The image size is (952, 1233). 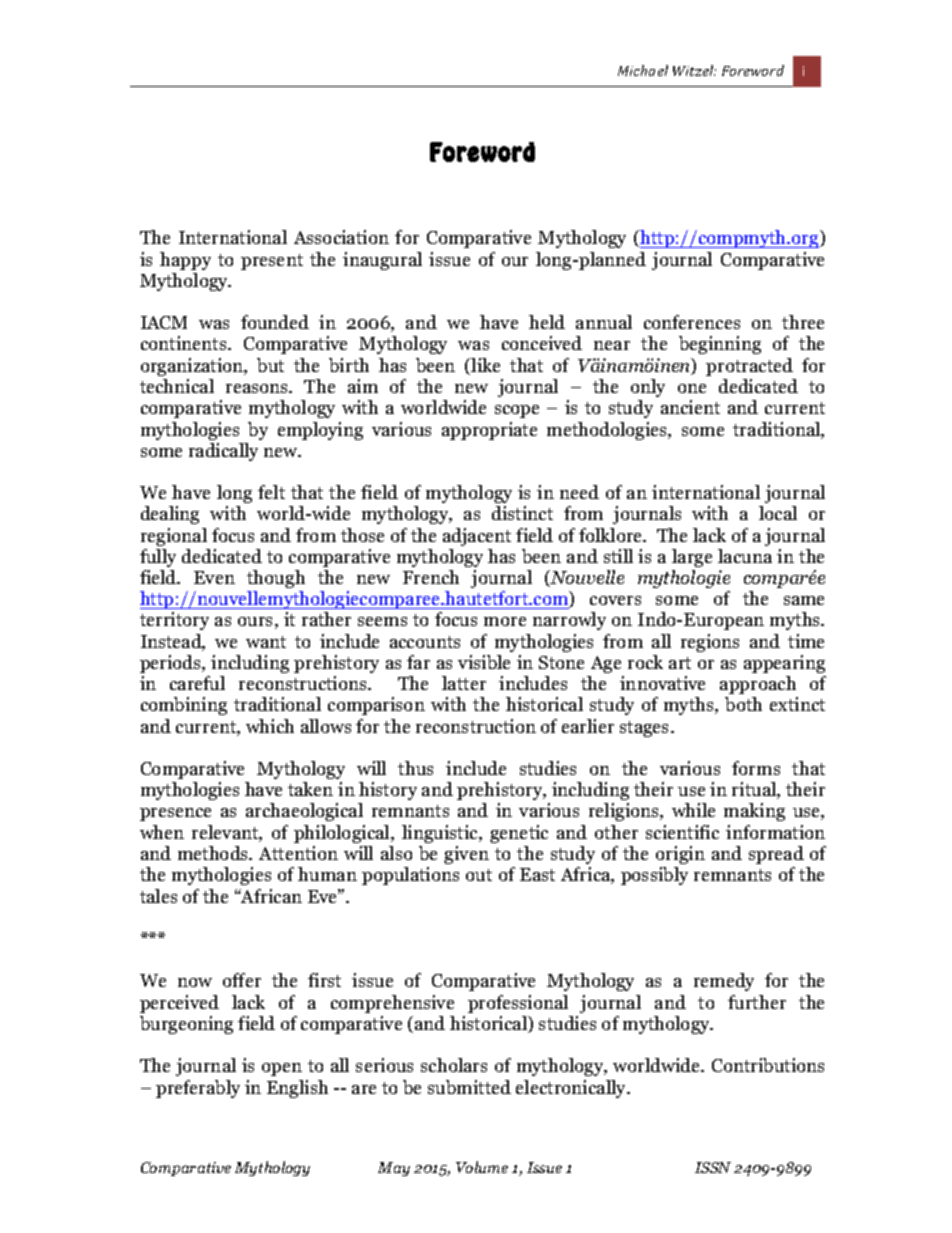 What do you see at coordinates (692, 322) in the screenshot?
I see `conferences` at bounding box center [692, 322].
